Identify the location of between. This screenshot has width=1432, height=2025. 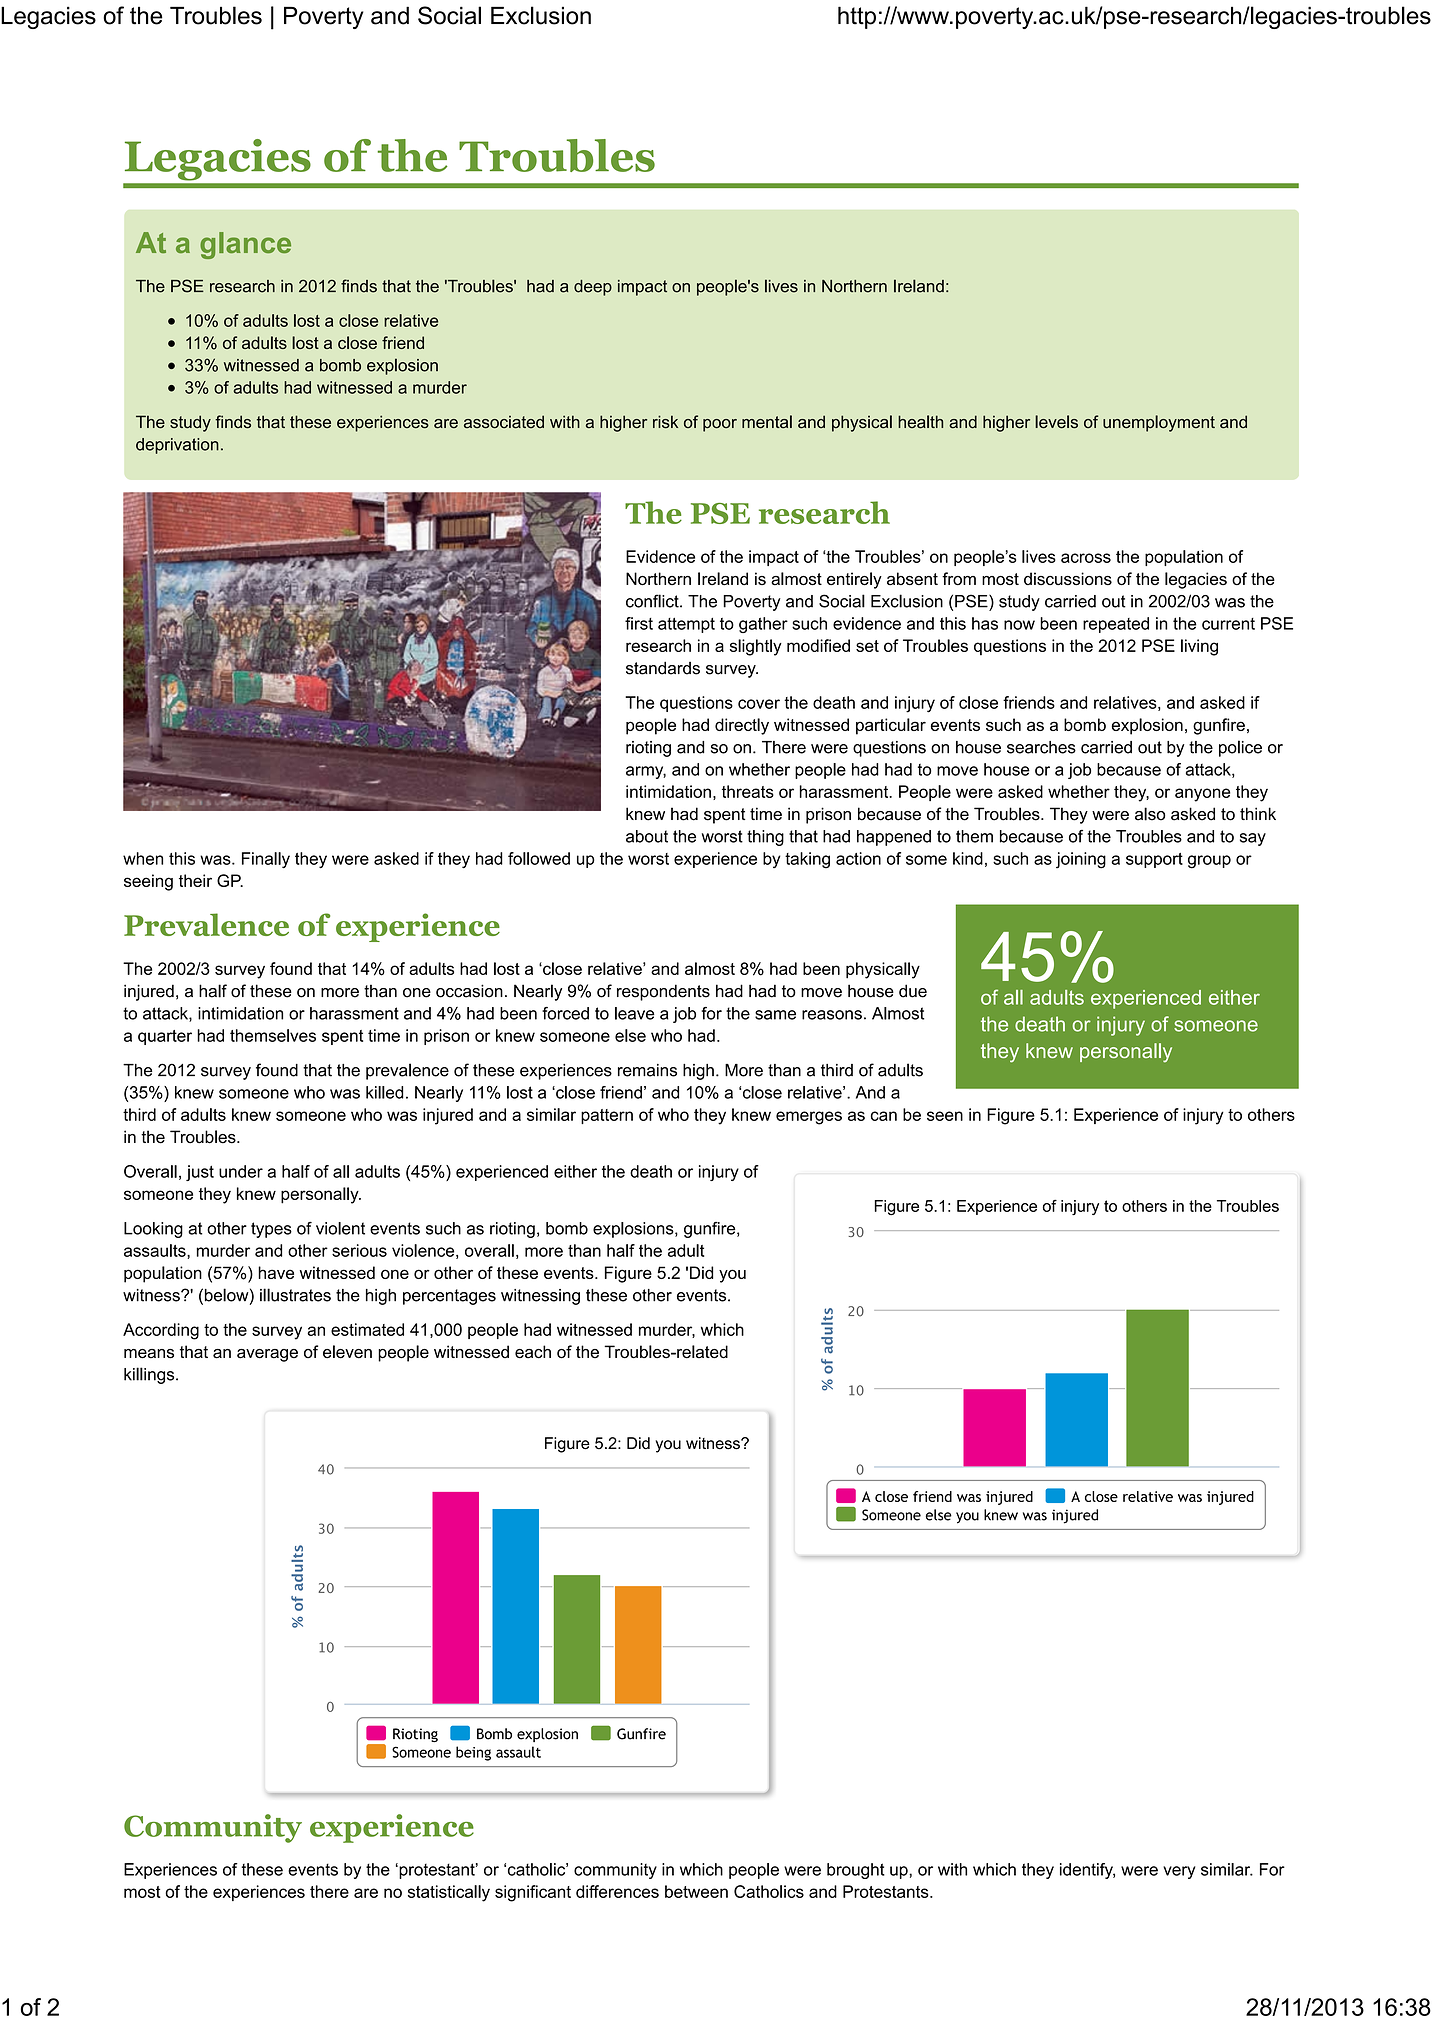
(696, 1891).
